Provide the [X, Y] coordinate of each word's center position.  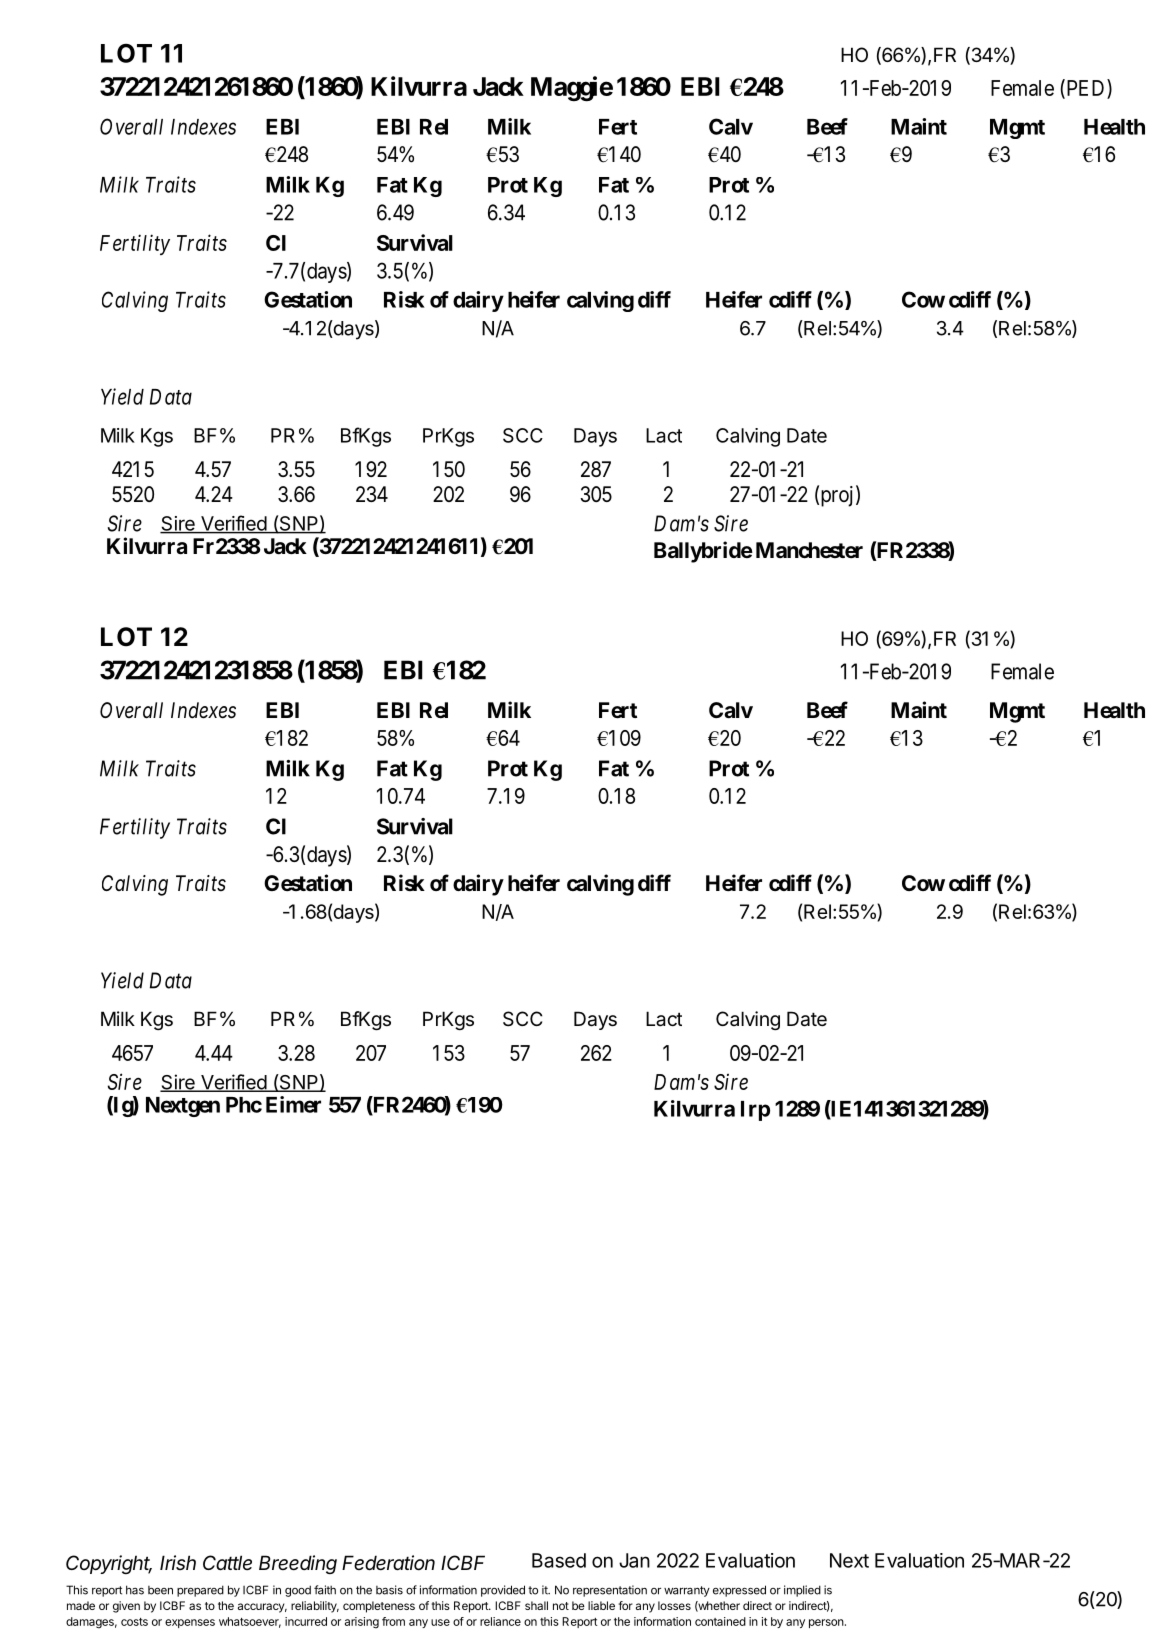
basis [389, 1590]
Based [559, 1560]
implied [802, 1591]
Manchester [809, 550]
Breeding [298, 1564]
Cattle [227, 1562]
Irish [178, 1562]
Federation [388, 1563]
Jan [634, 1560]
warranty [687, 1591]
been [160, 1590]
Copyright [109, 1564]
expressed [739, 1591]
